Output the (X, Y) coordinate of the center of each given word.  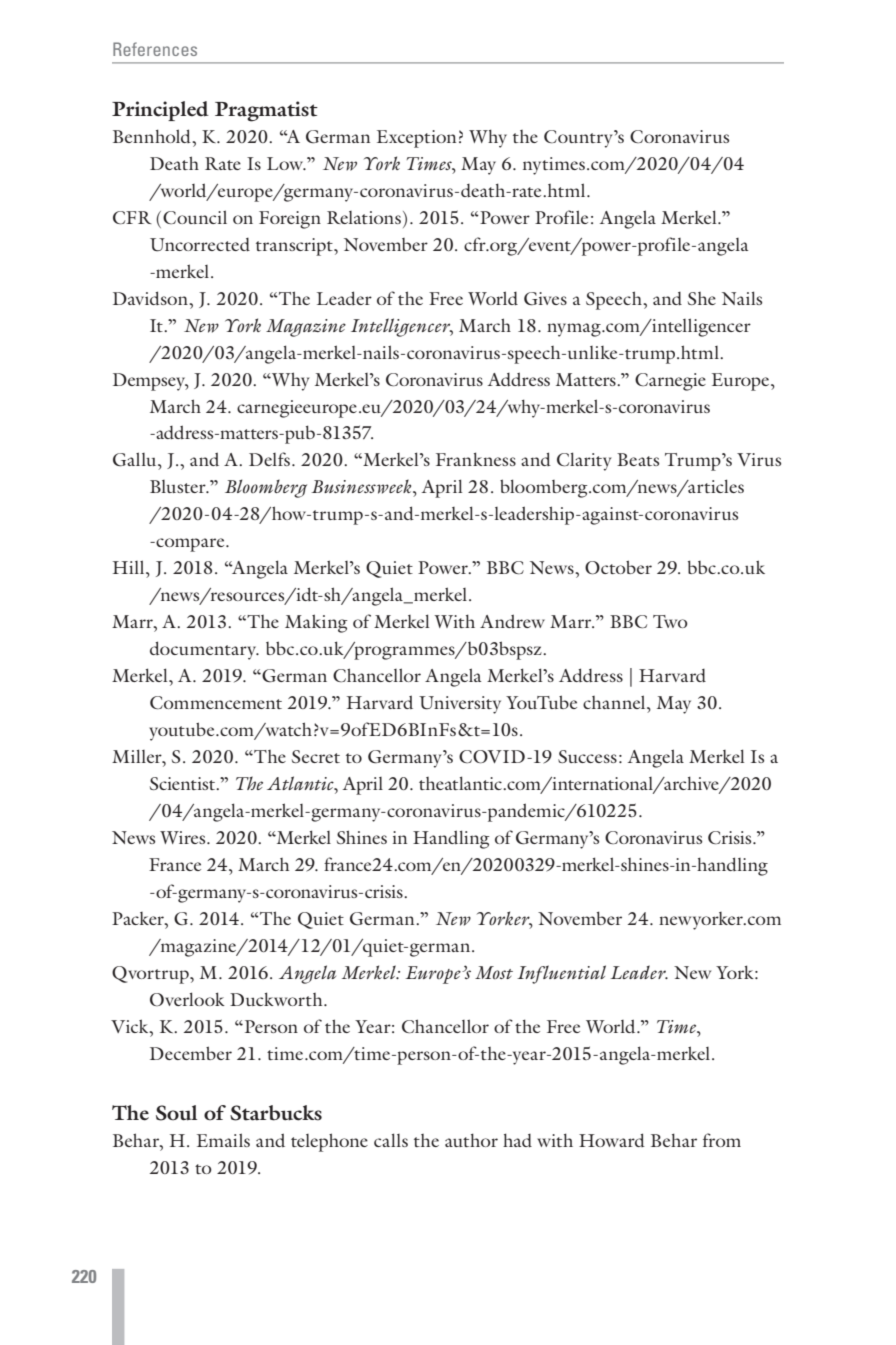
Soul (176, 1113)
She (702, 298)
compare (190, 545)
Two (670, 621)
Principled (160, 111)
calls (391, 1140)
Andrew (512, 621)
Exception (416, 139)
